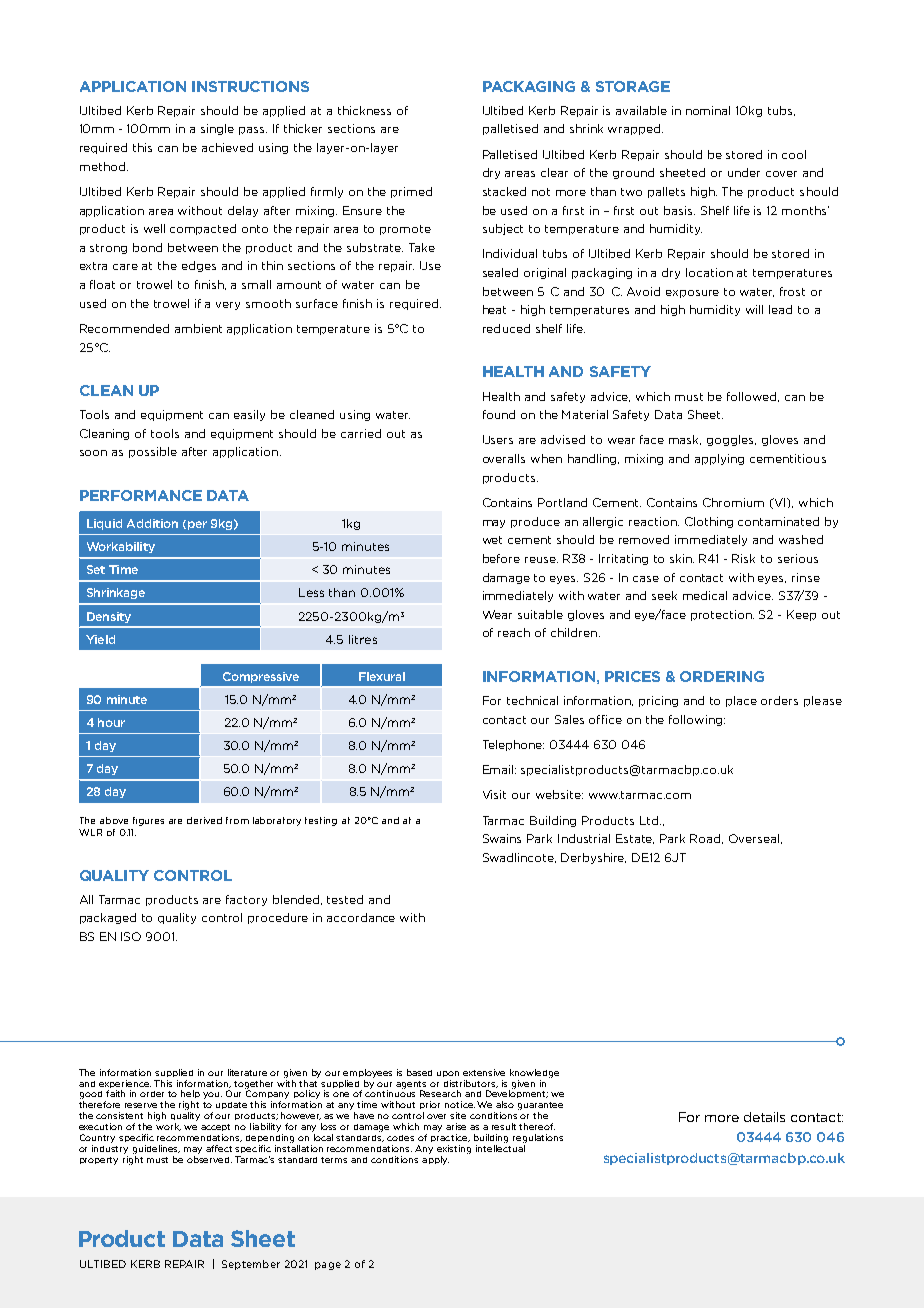  Describe the element at coordinates (251, 1265) in the screenshot. I see `September` at that location.
